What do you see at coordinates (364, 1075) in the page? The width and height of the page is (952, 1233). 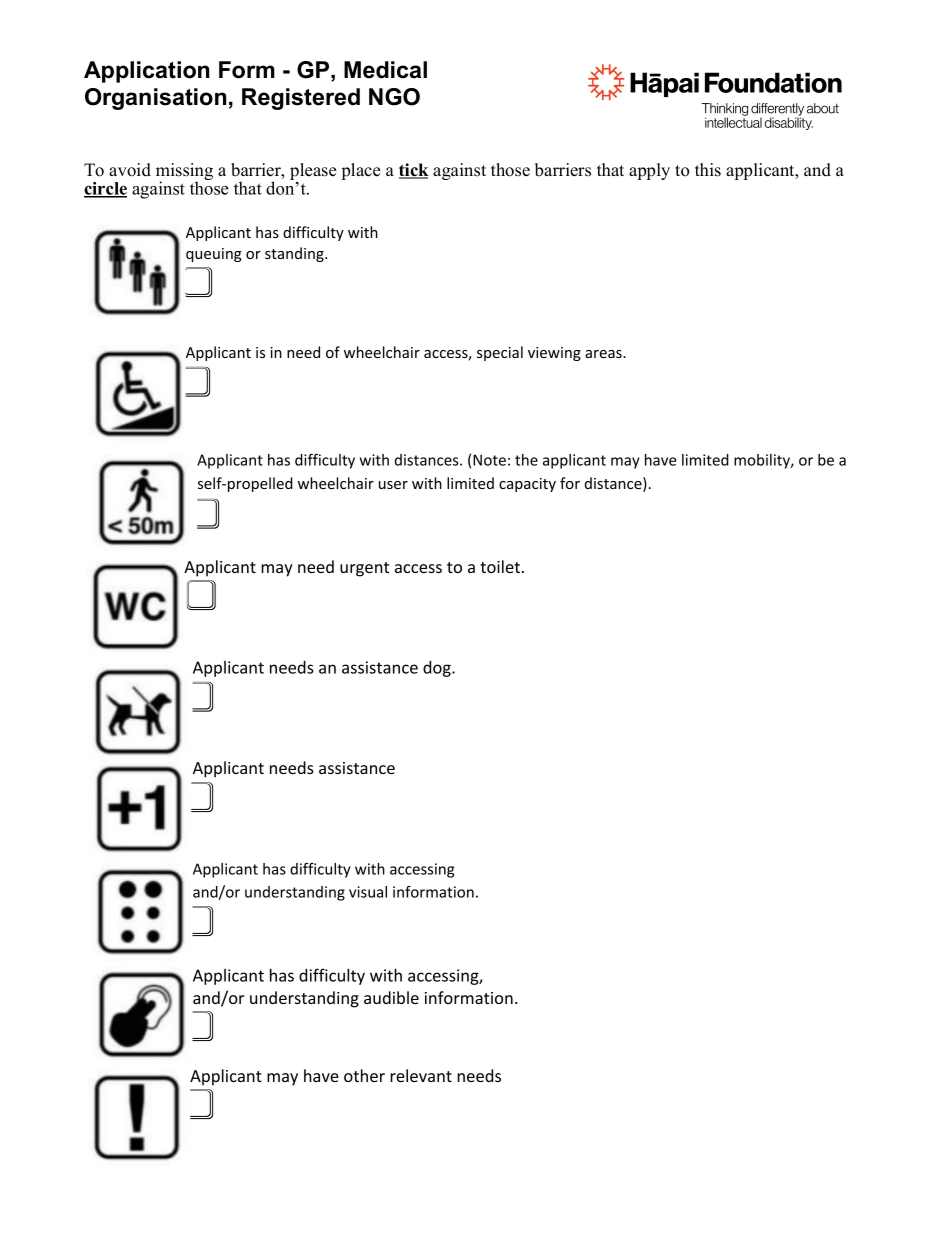 I see `other` at bounding box center [364, 1075].
